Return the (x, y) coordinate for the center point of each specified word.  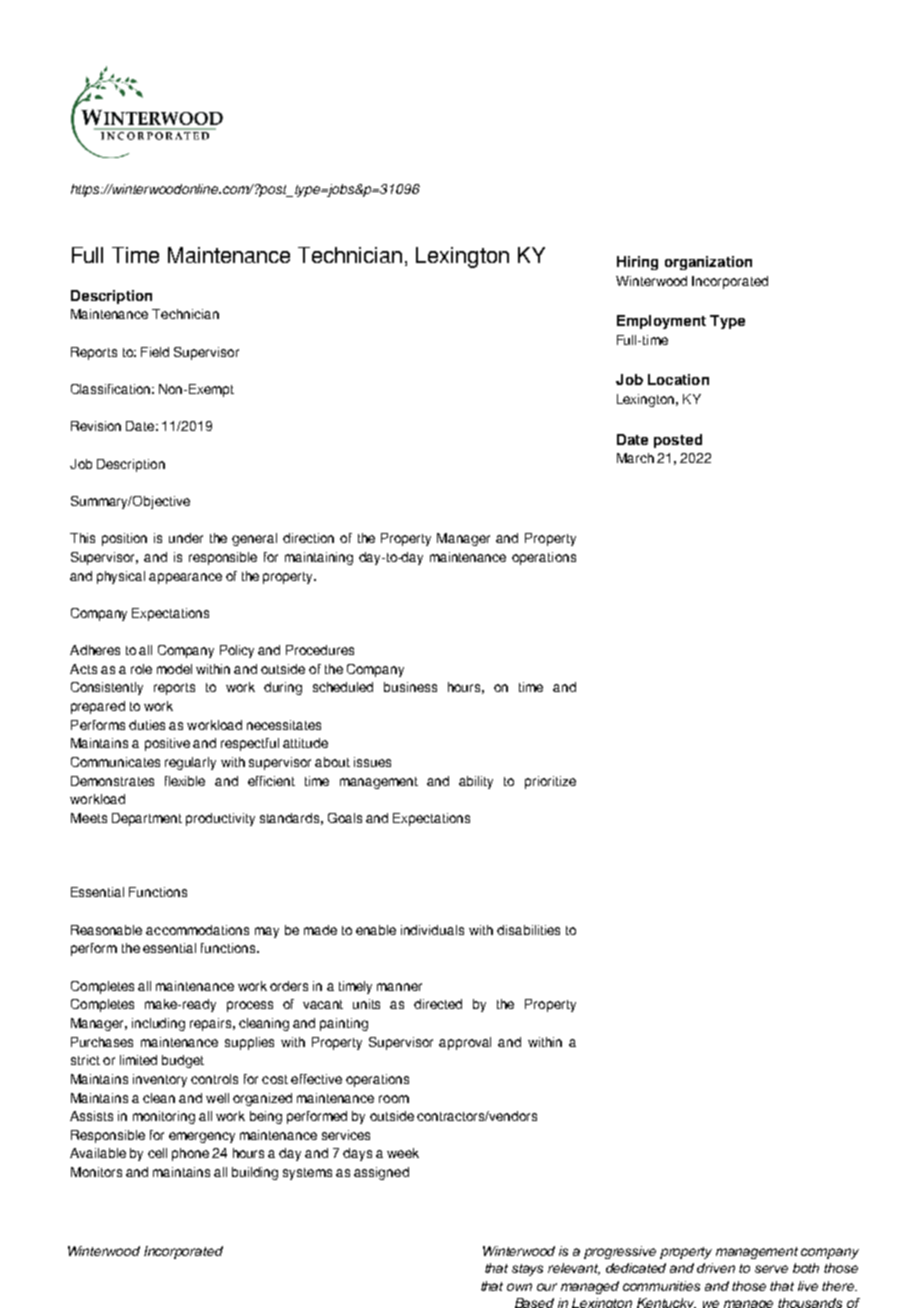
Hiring (637, 263)
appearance (185, 578)
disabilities (528, 930)
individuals (432, 930)
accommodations (197, 930)
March (635, 458)
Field (155, 352)
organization (708, 263)
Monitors (96, 1172)
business (410, 687)
